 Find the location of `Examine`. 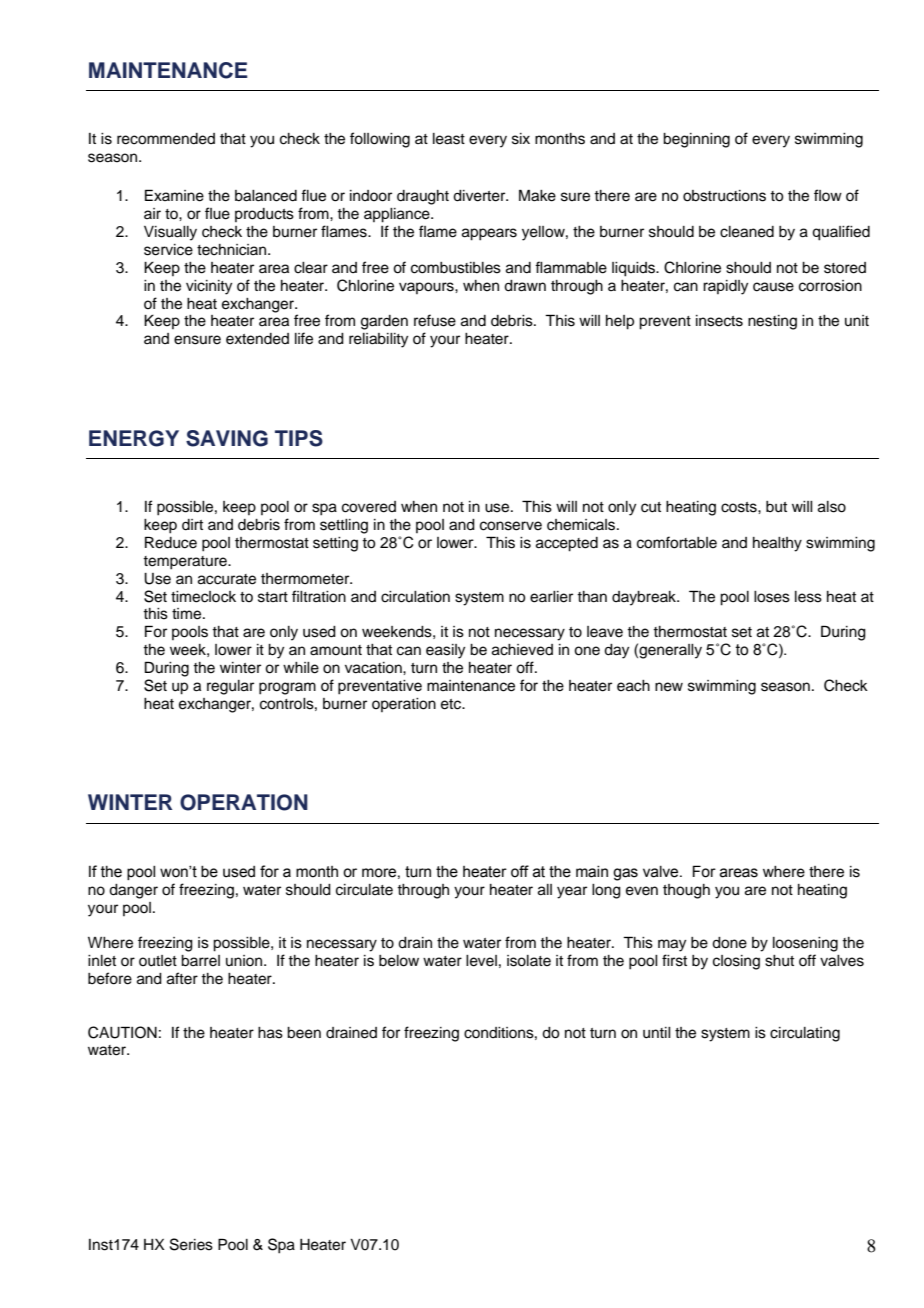

Examine is located at coordinates (174, 195).
